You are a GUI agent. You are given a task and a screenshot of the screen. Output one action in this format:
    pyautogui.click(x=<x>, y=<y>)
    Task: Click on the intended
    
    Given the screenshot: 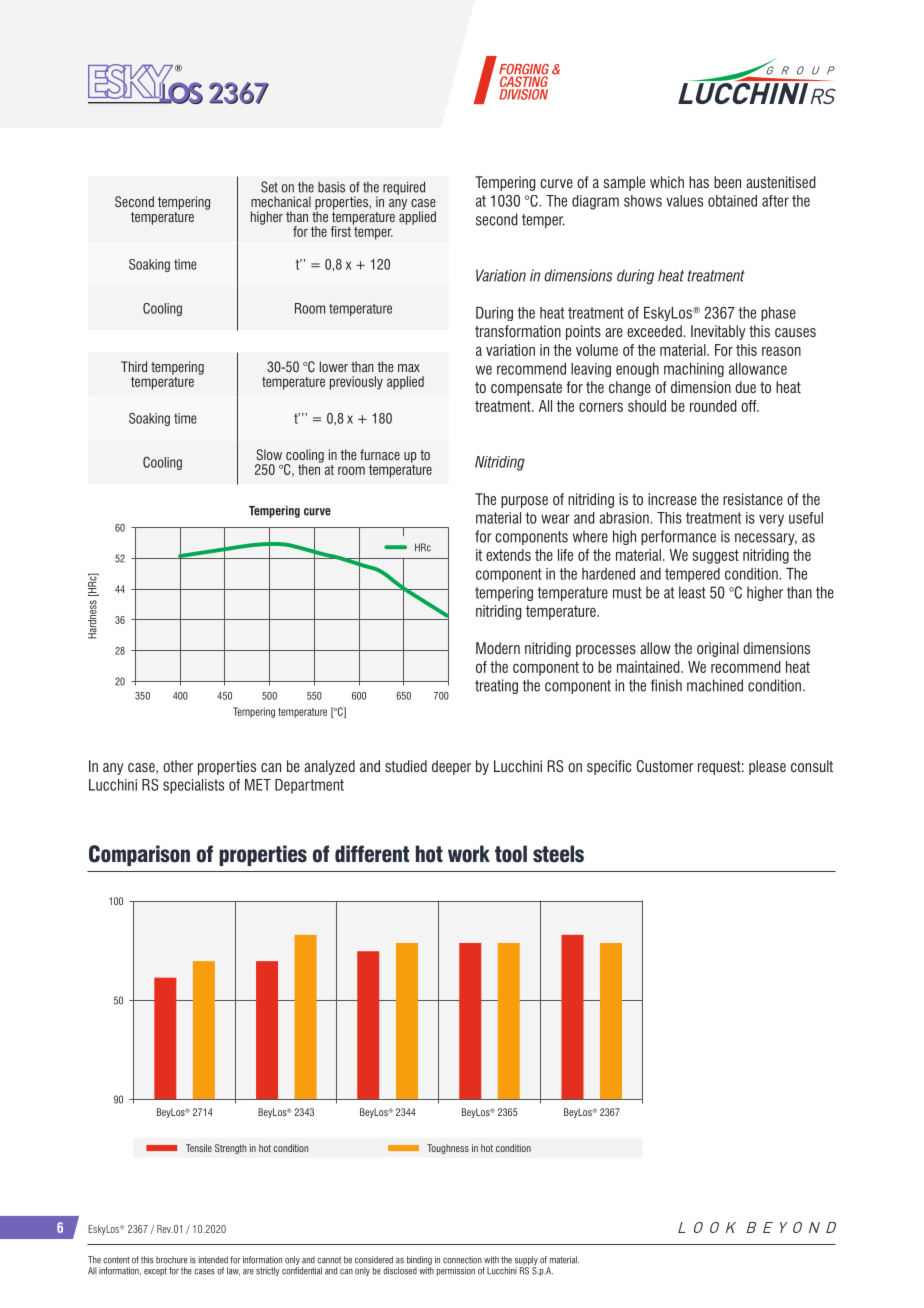 What is the action you would take?
    pyautogui.click(x=213, y=1260)
